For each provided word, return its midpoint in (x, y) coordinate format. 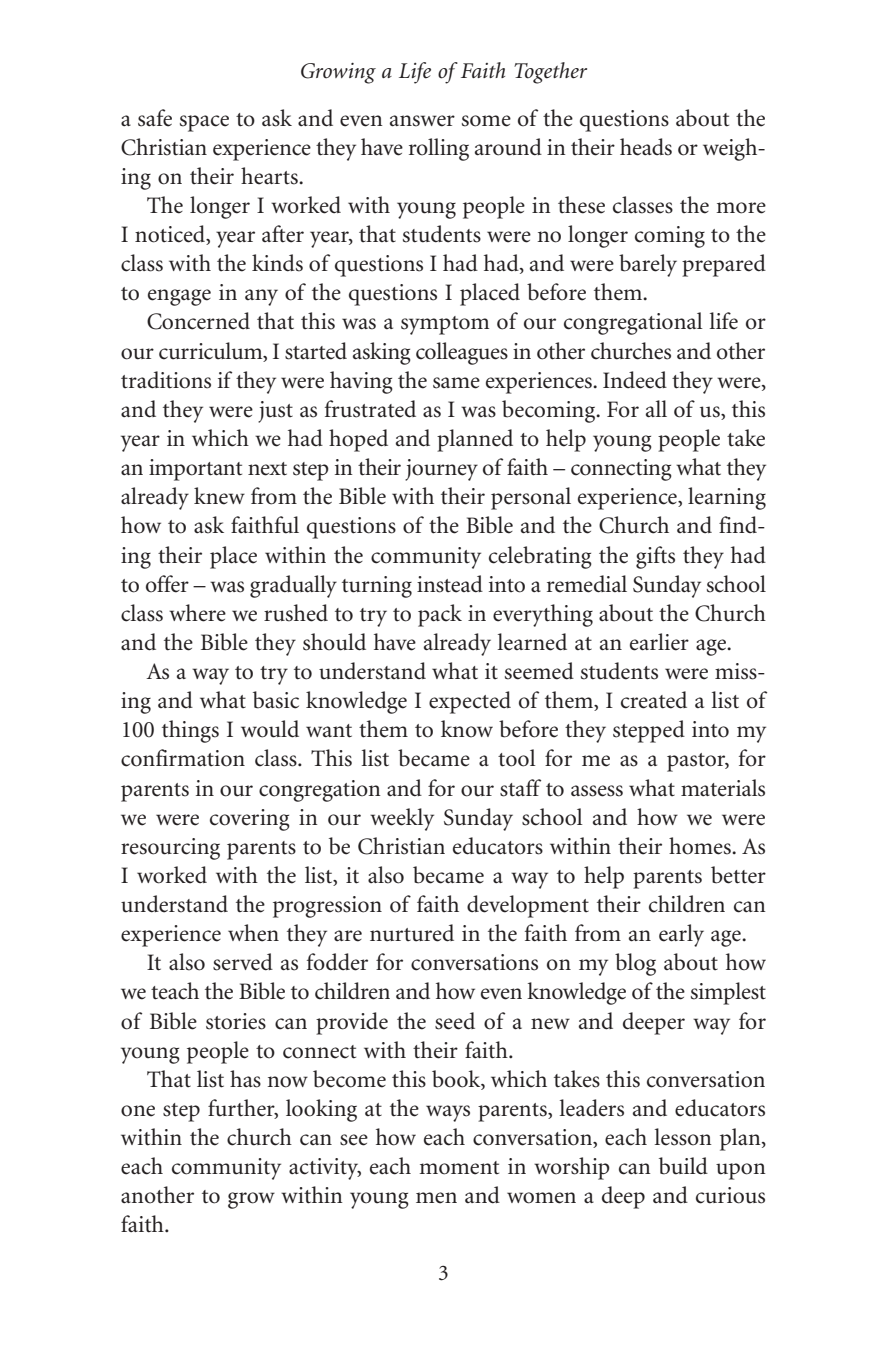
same (456, 383)
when (253, 933)
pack (440, 615)
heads (646, 147)
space (204, 123)
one (138, 1111)
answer (422, 121)
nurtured (412, 933)
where (197, 613)
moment (459, 1168)
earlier (659, 642)
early (681, 935)
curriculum (212, 351)
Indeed (635, 380)
